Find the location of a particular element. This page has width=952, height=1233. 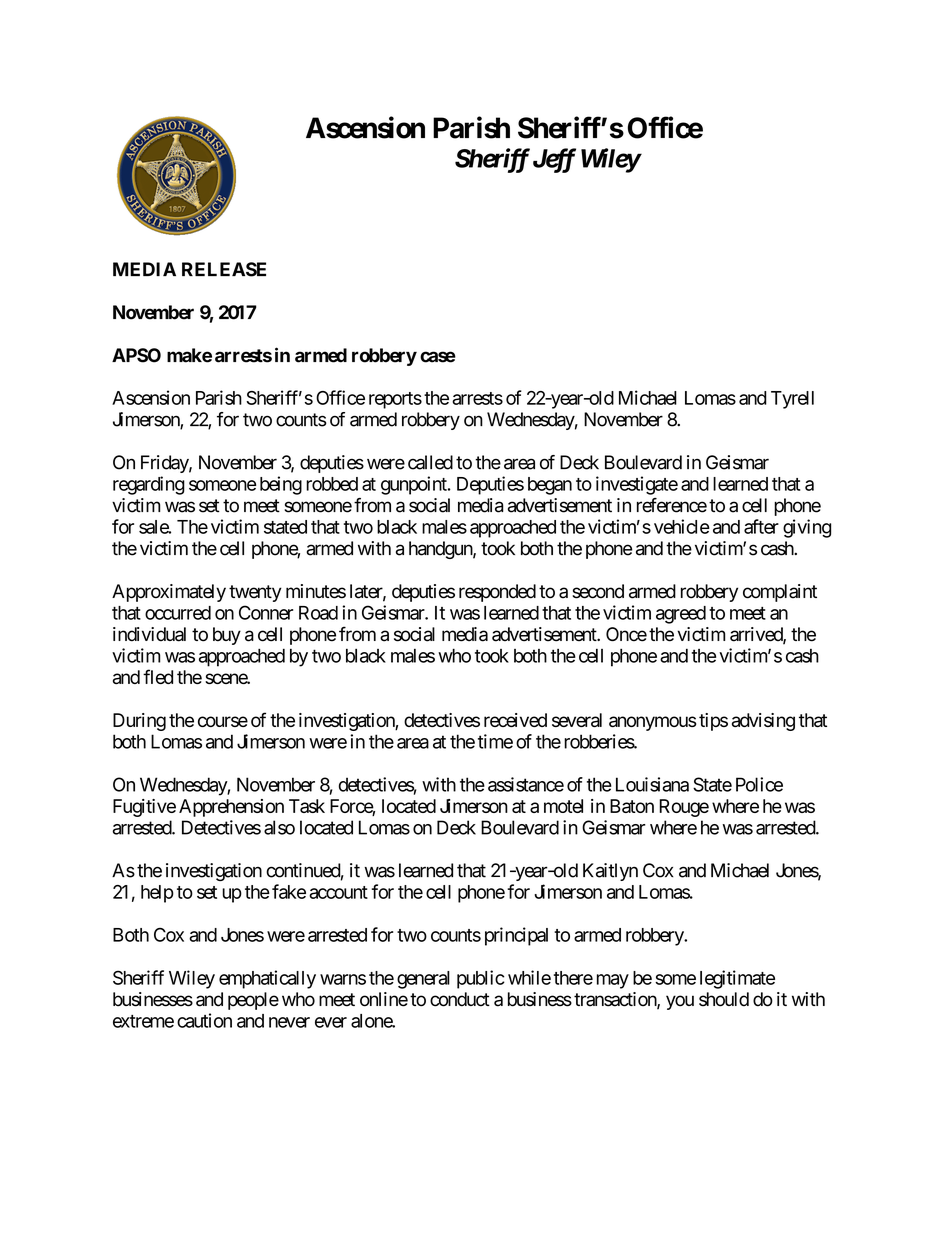

complaint is located at coordinates (780, 593).
